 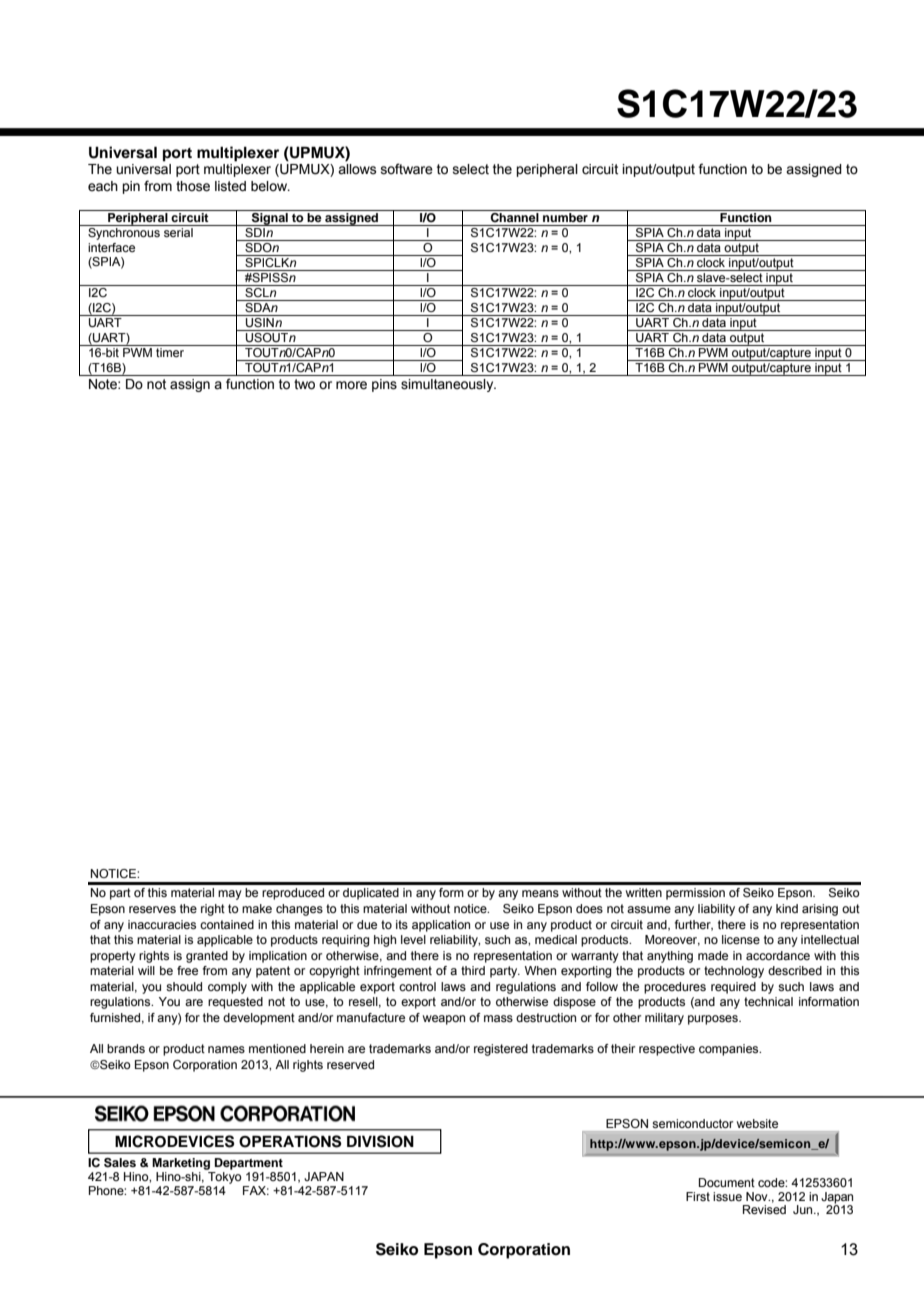 What do you see at coordinates (407, 169) in the document?
I see `software` at bounding box center [407, 169].
